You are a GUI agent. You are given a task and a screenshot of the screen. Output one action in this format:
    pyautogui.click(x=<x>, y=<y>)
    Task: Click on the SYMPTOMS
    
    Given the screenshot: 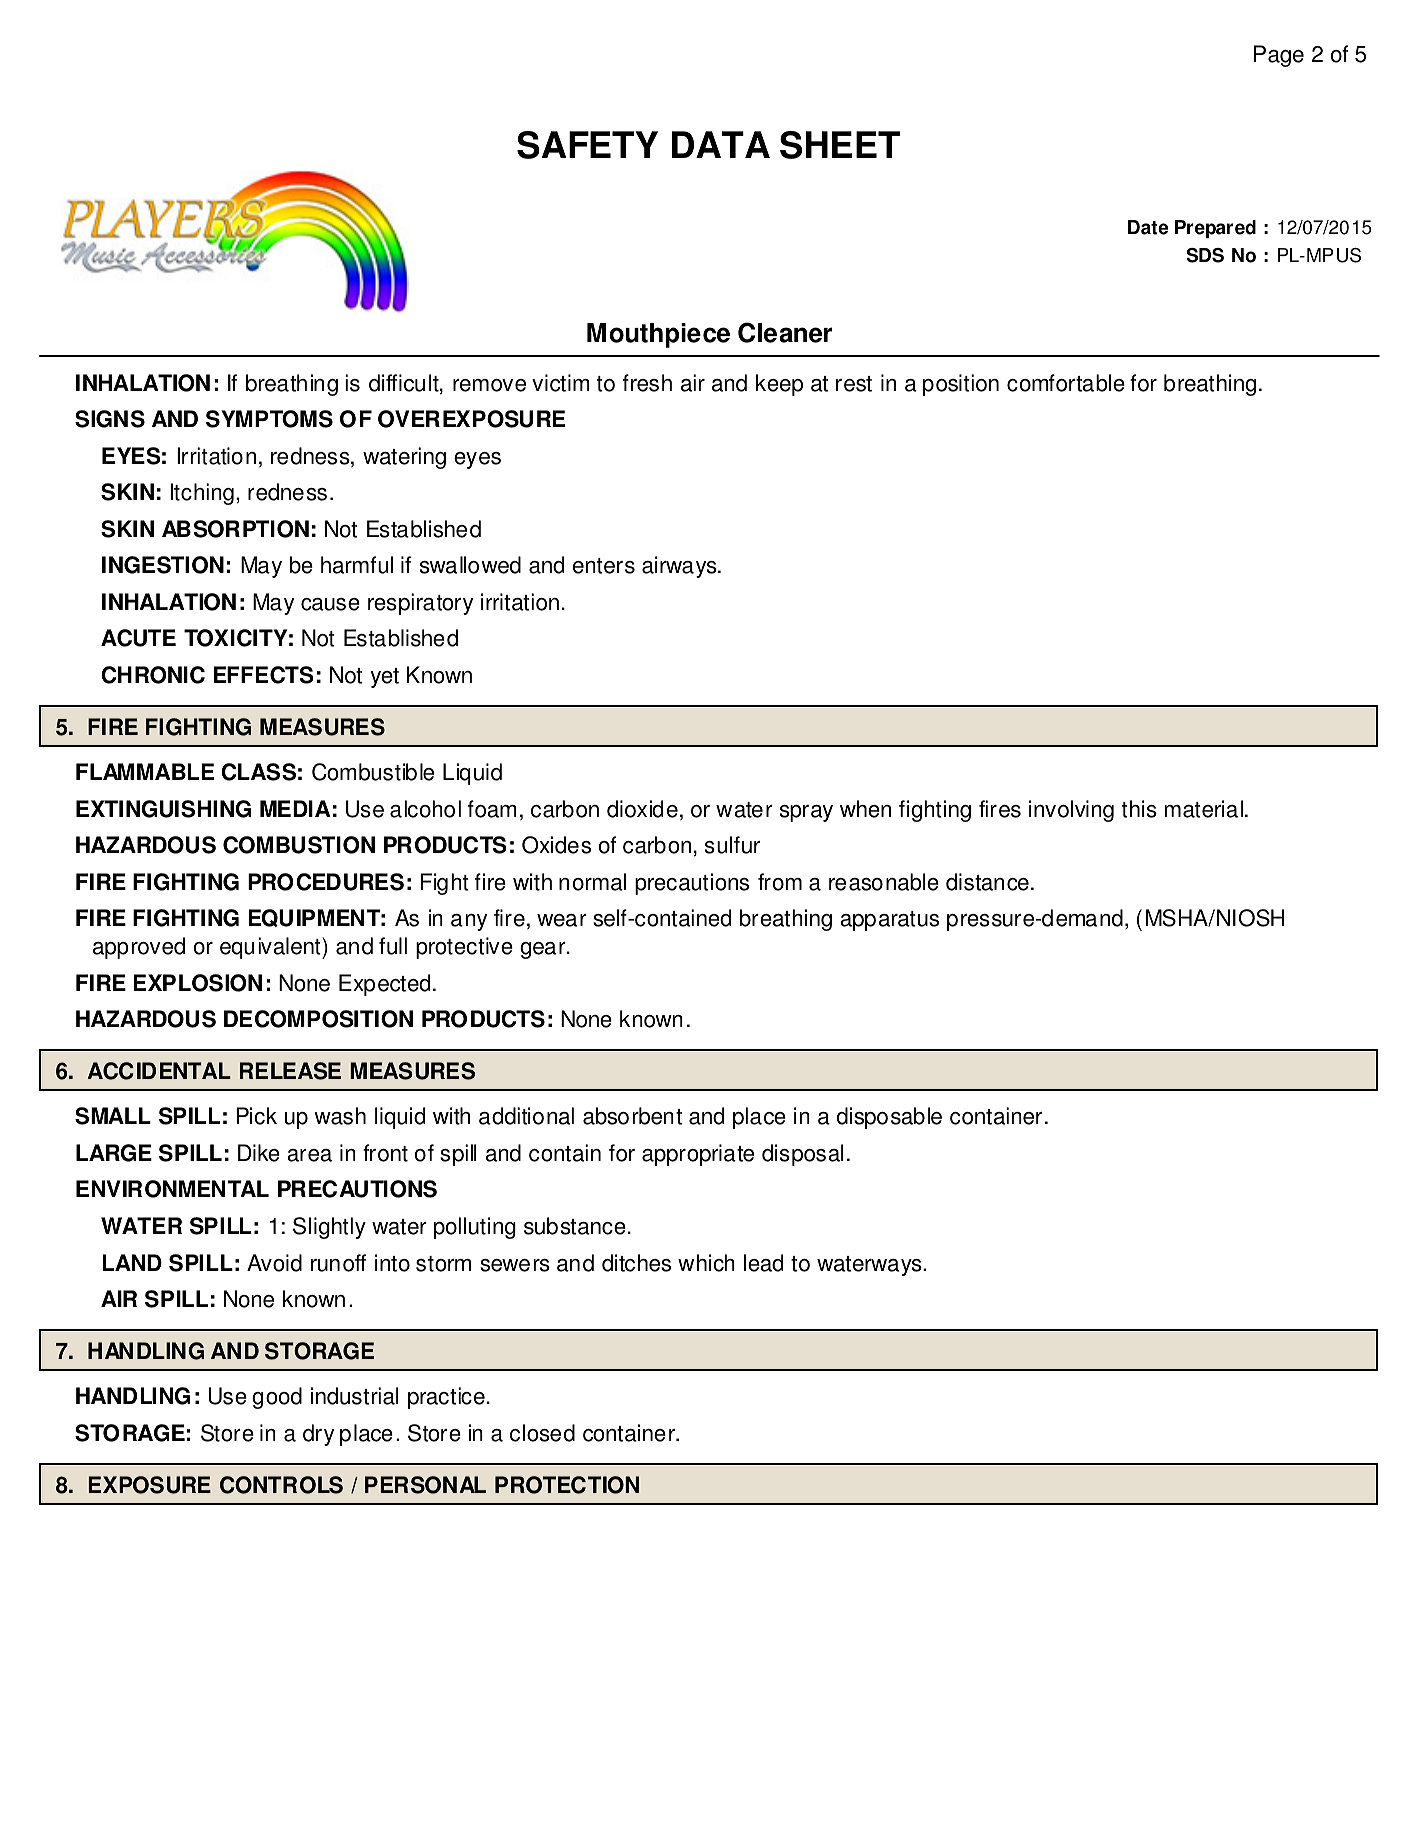 What is the action you would take?
    pyautogui.click(x=269, y=419)
